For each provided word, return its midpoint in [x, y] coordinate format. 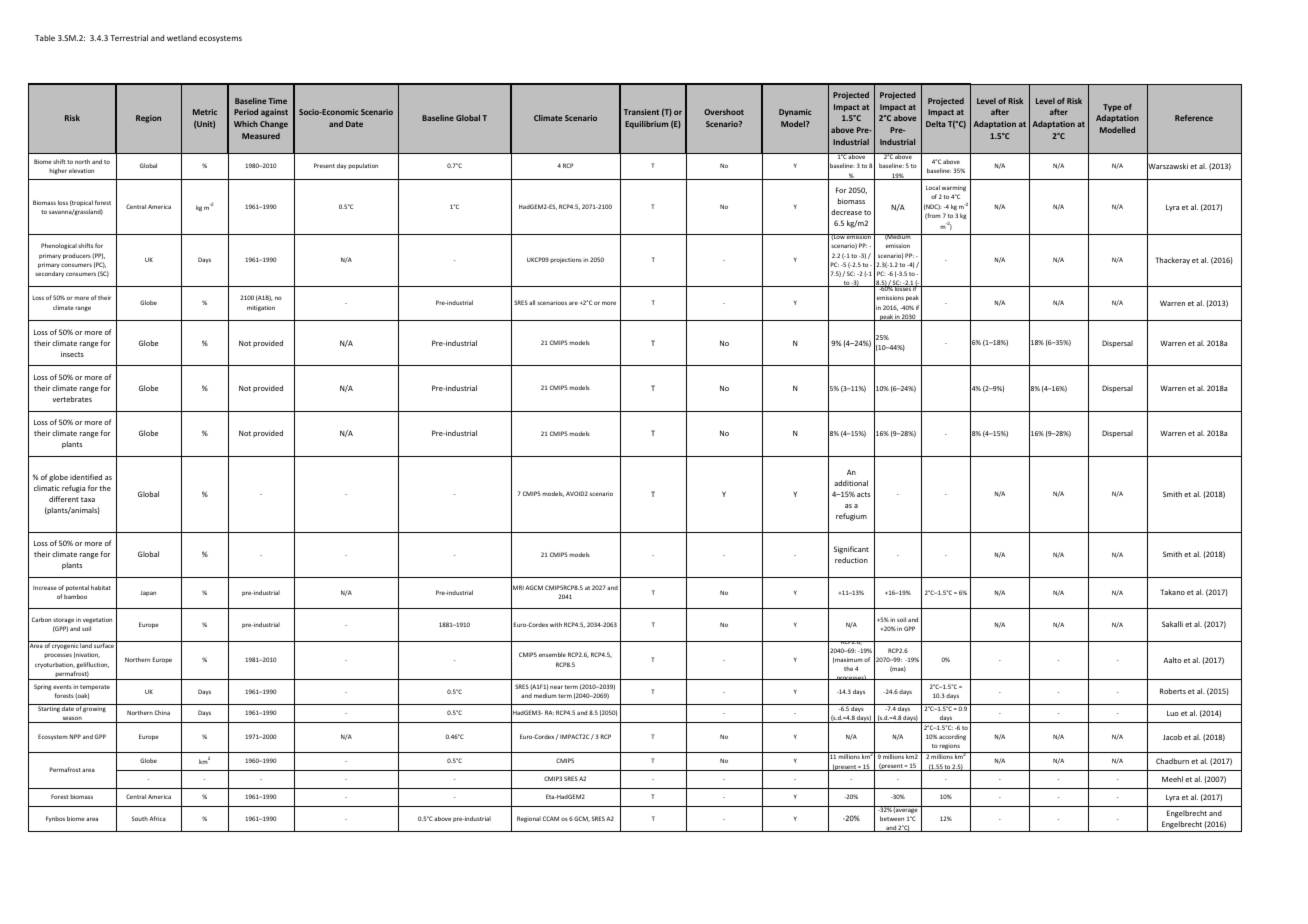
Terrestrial [129, 38]
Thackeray [1172, 261]
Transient [641, 112]
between [892, 818]
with [556, 624]
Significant [851, 550]
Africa [157, 818]
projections [566, 260]
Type [1112, 108]
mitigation [261, 308]
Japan [148, 593]
